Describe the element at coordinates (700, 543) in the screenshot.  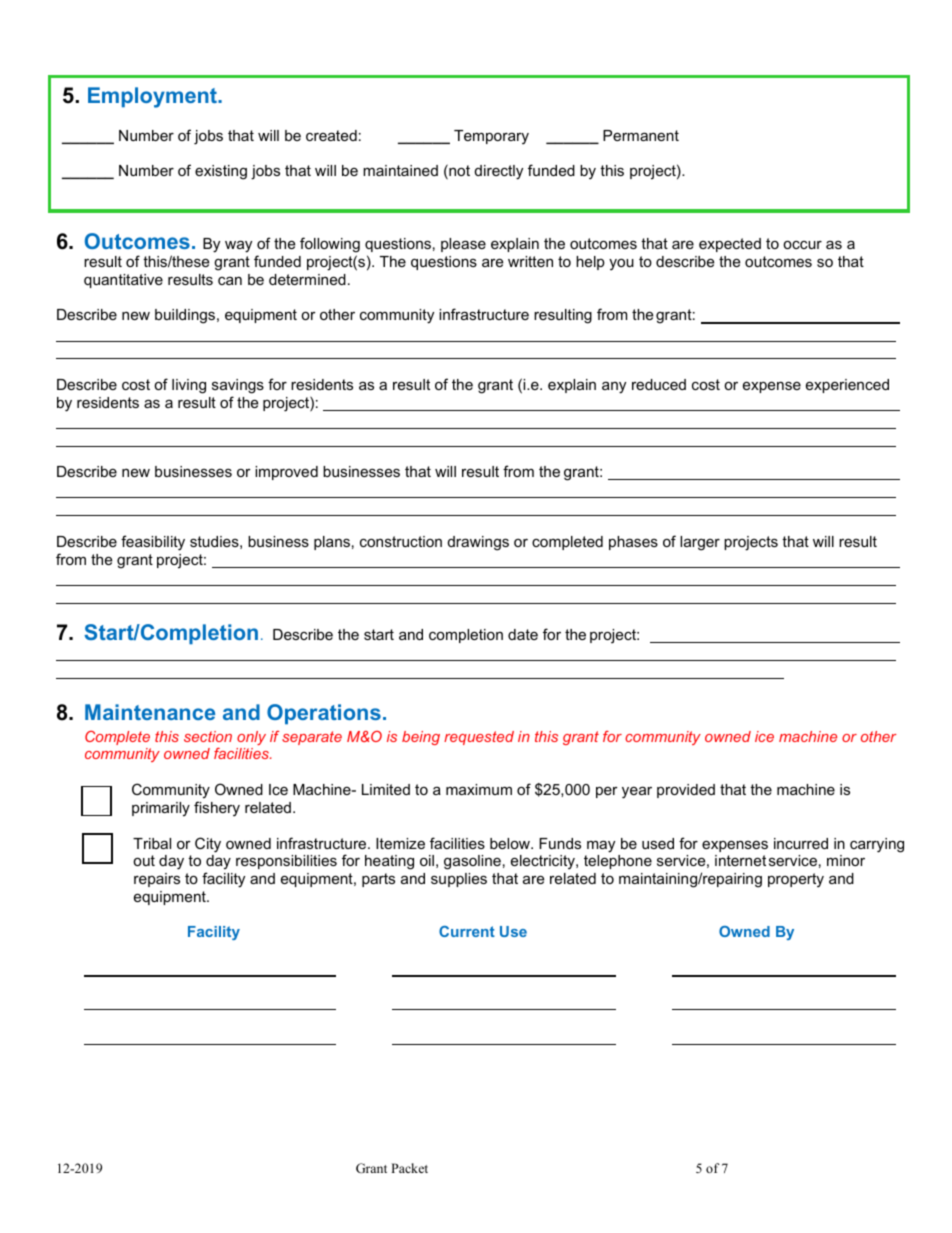
I see `larger` at that location.
